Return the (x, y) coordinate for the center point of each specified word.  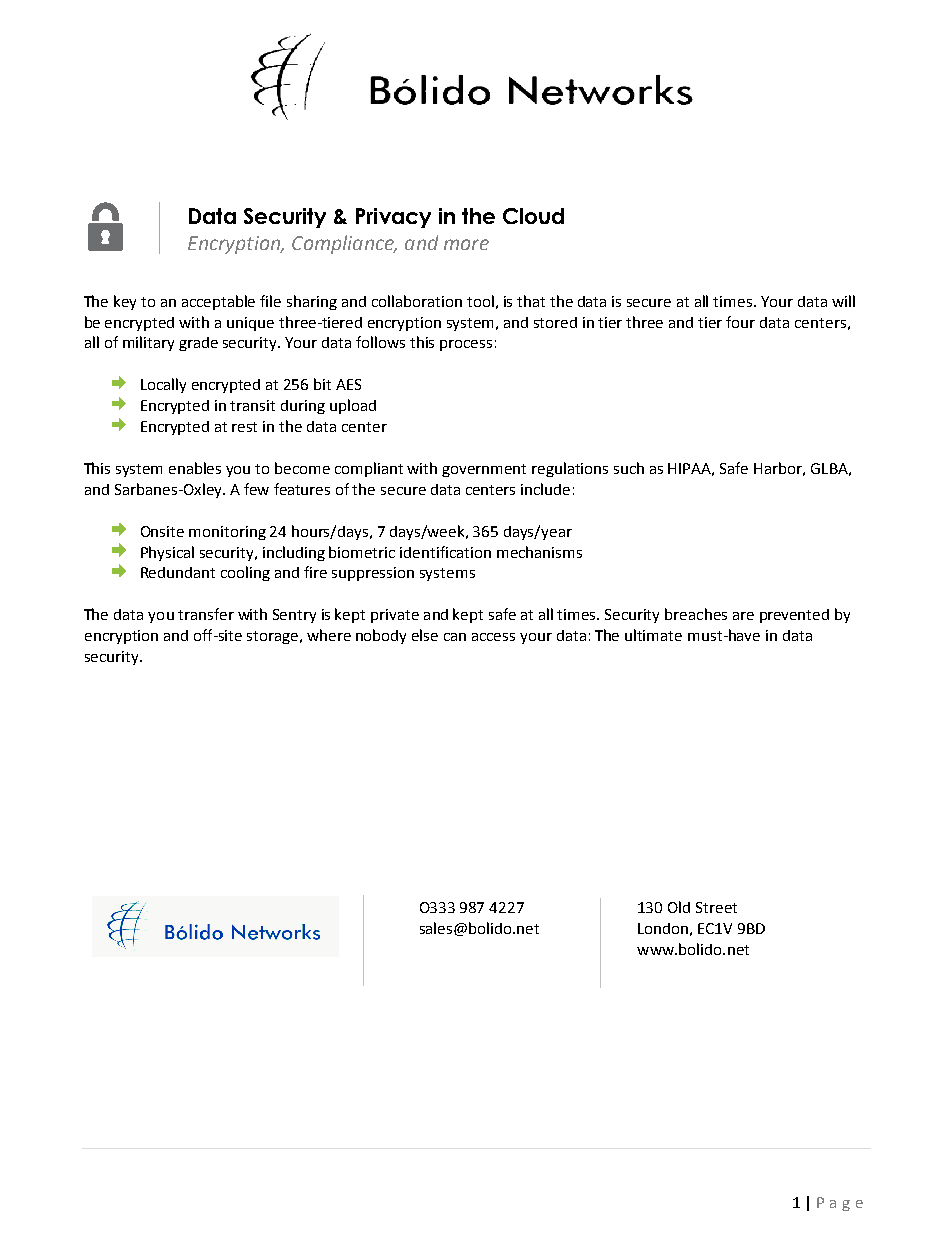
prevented (794, 616)
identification (445, 552)
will (843, 301)
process (466, 345)
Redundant (178, 572)
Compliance (344, 244)
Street (716, 907)
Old (679, 907)
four (740, 322)
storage (272, 637)
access (493, 637)
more (466, 244)
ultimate (653, 635)
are (743, 616)
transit (252, 405)
